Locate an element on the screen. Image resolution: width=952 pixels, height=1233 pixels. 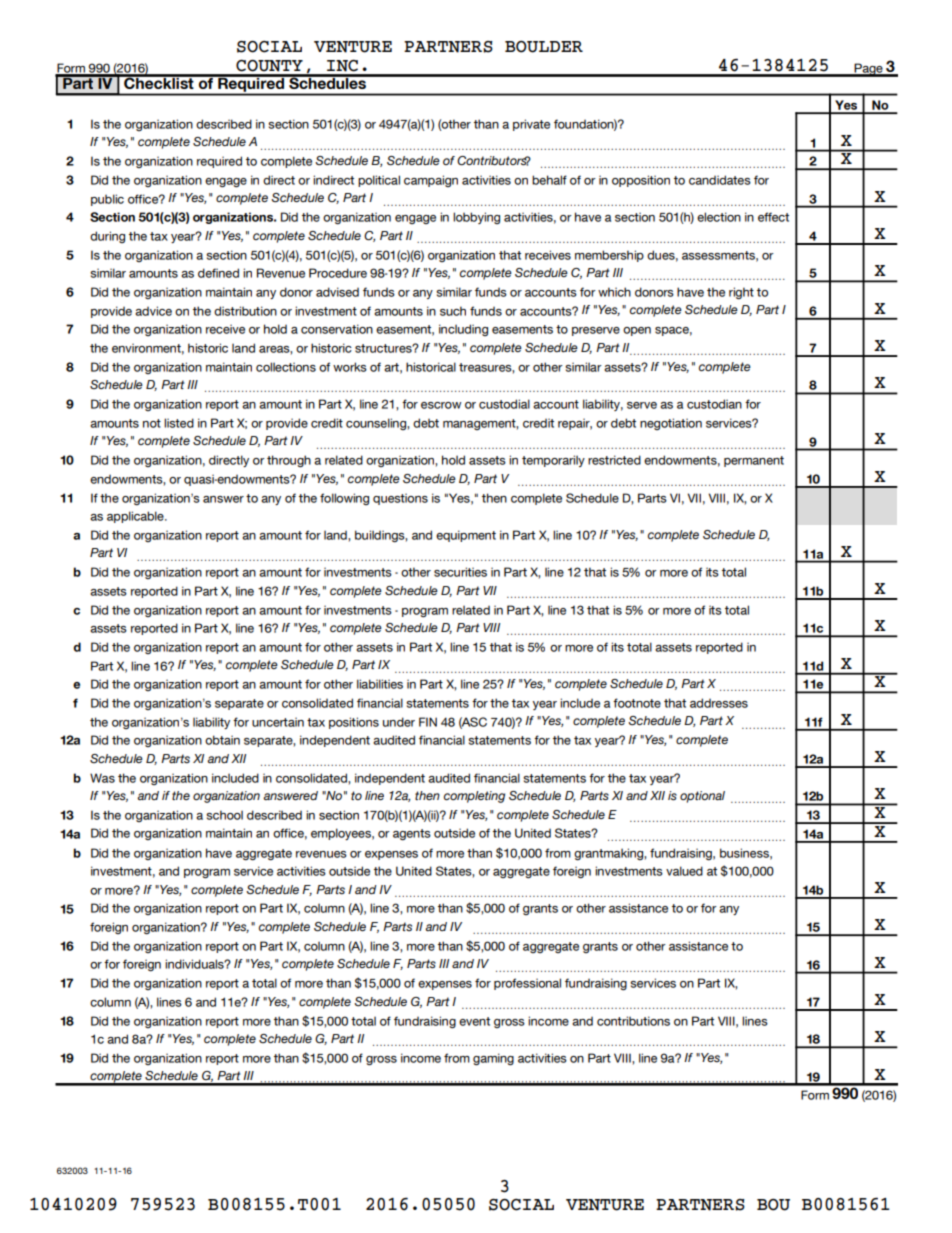
candidates is located at coordinates (720, 180).
